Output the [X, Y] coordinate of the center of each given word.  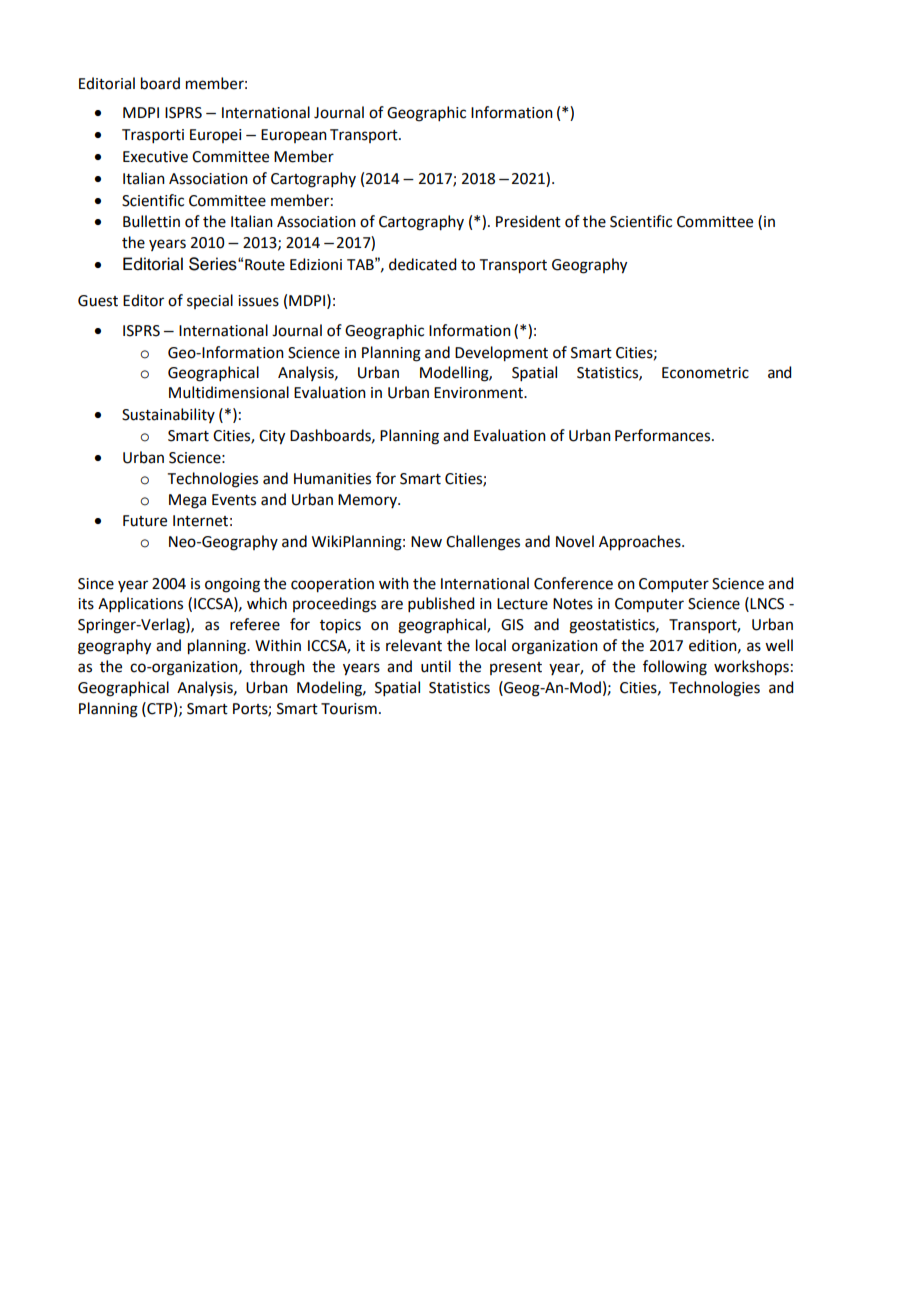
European [294, 136]
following [675, 668]
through [277, 668]
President [528, 221]
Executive [155, 157]
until [436, 666]
